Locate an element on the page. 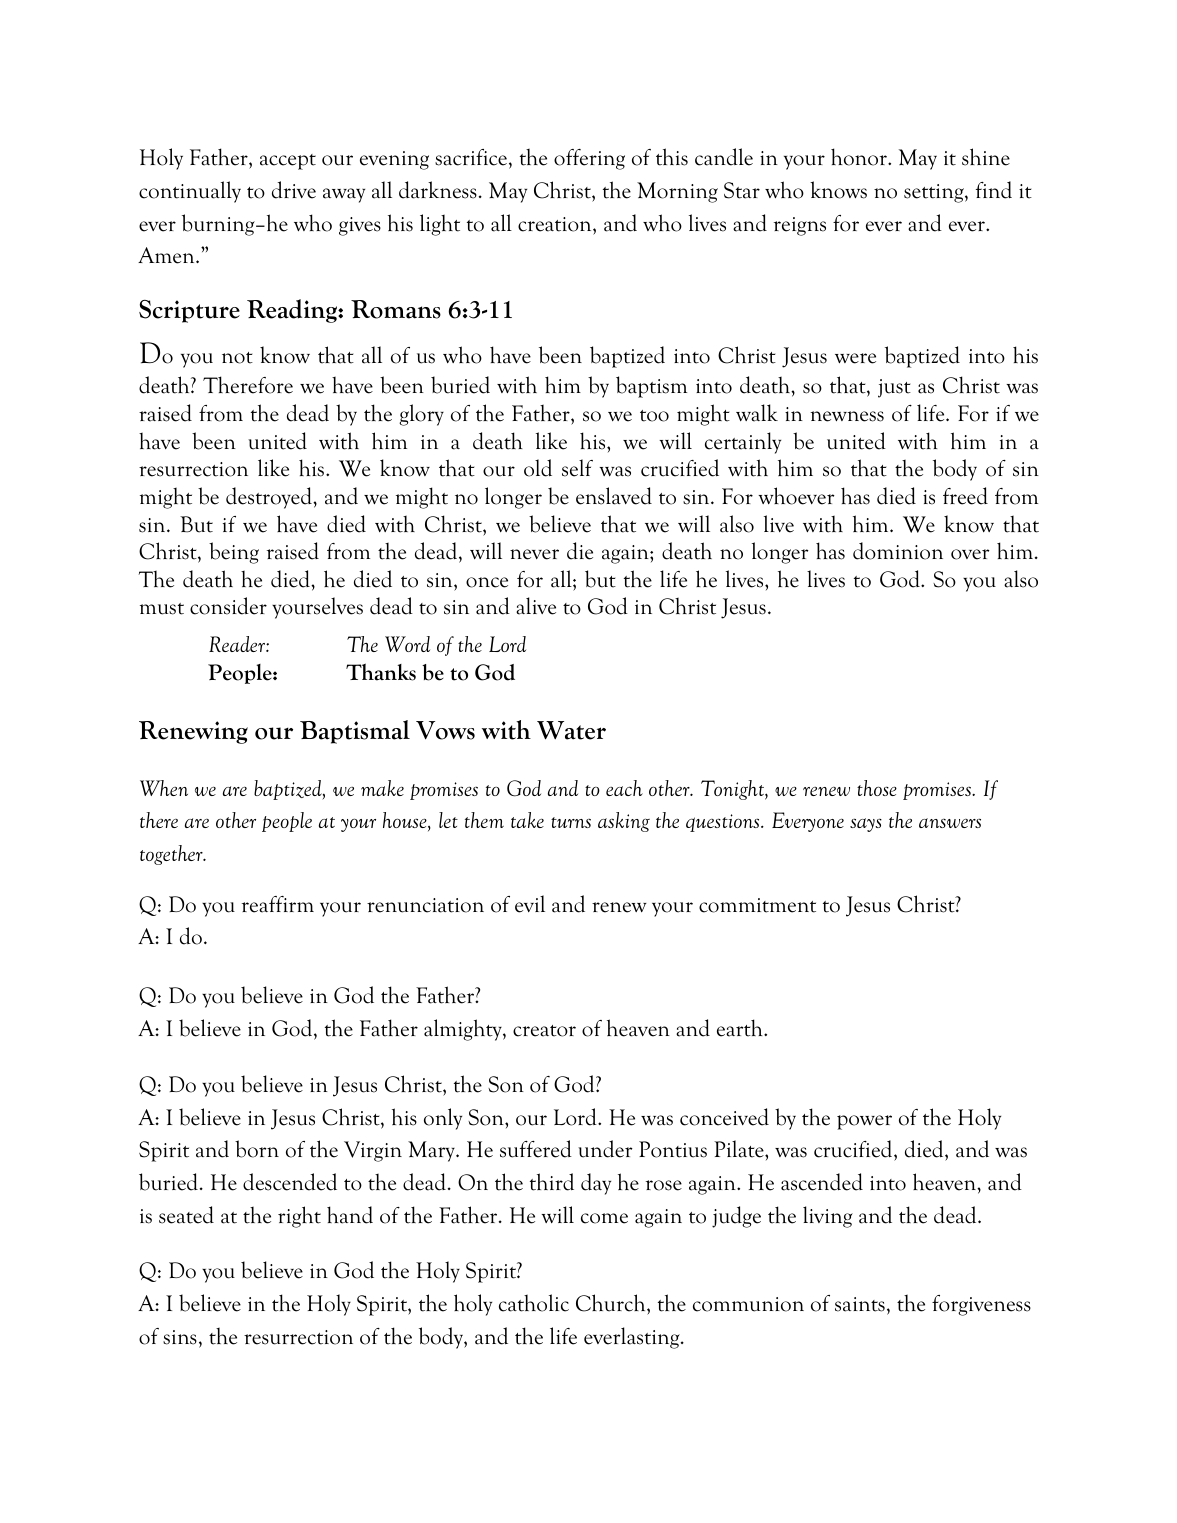 The height and width of the page is (1523, 1177). honor is located at coordinates (860, 157).
